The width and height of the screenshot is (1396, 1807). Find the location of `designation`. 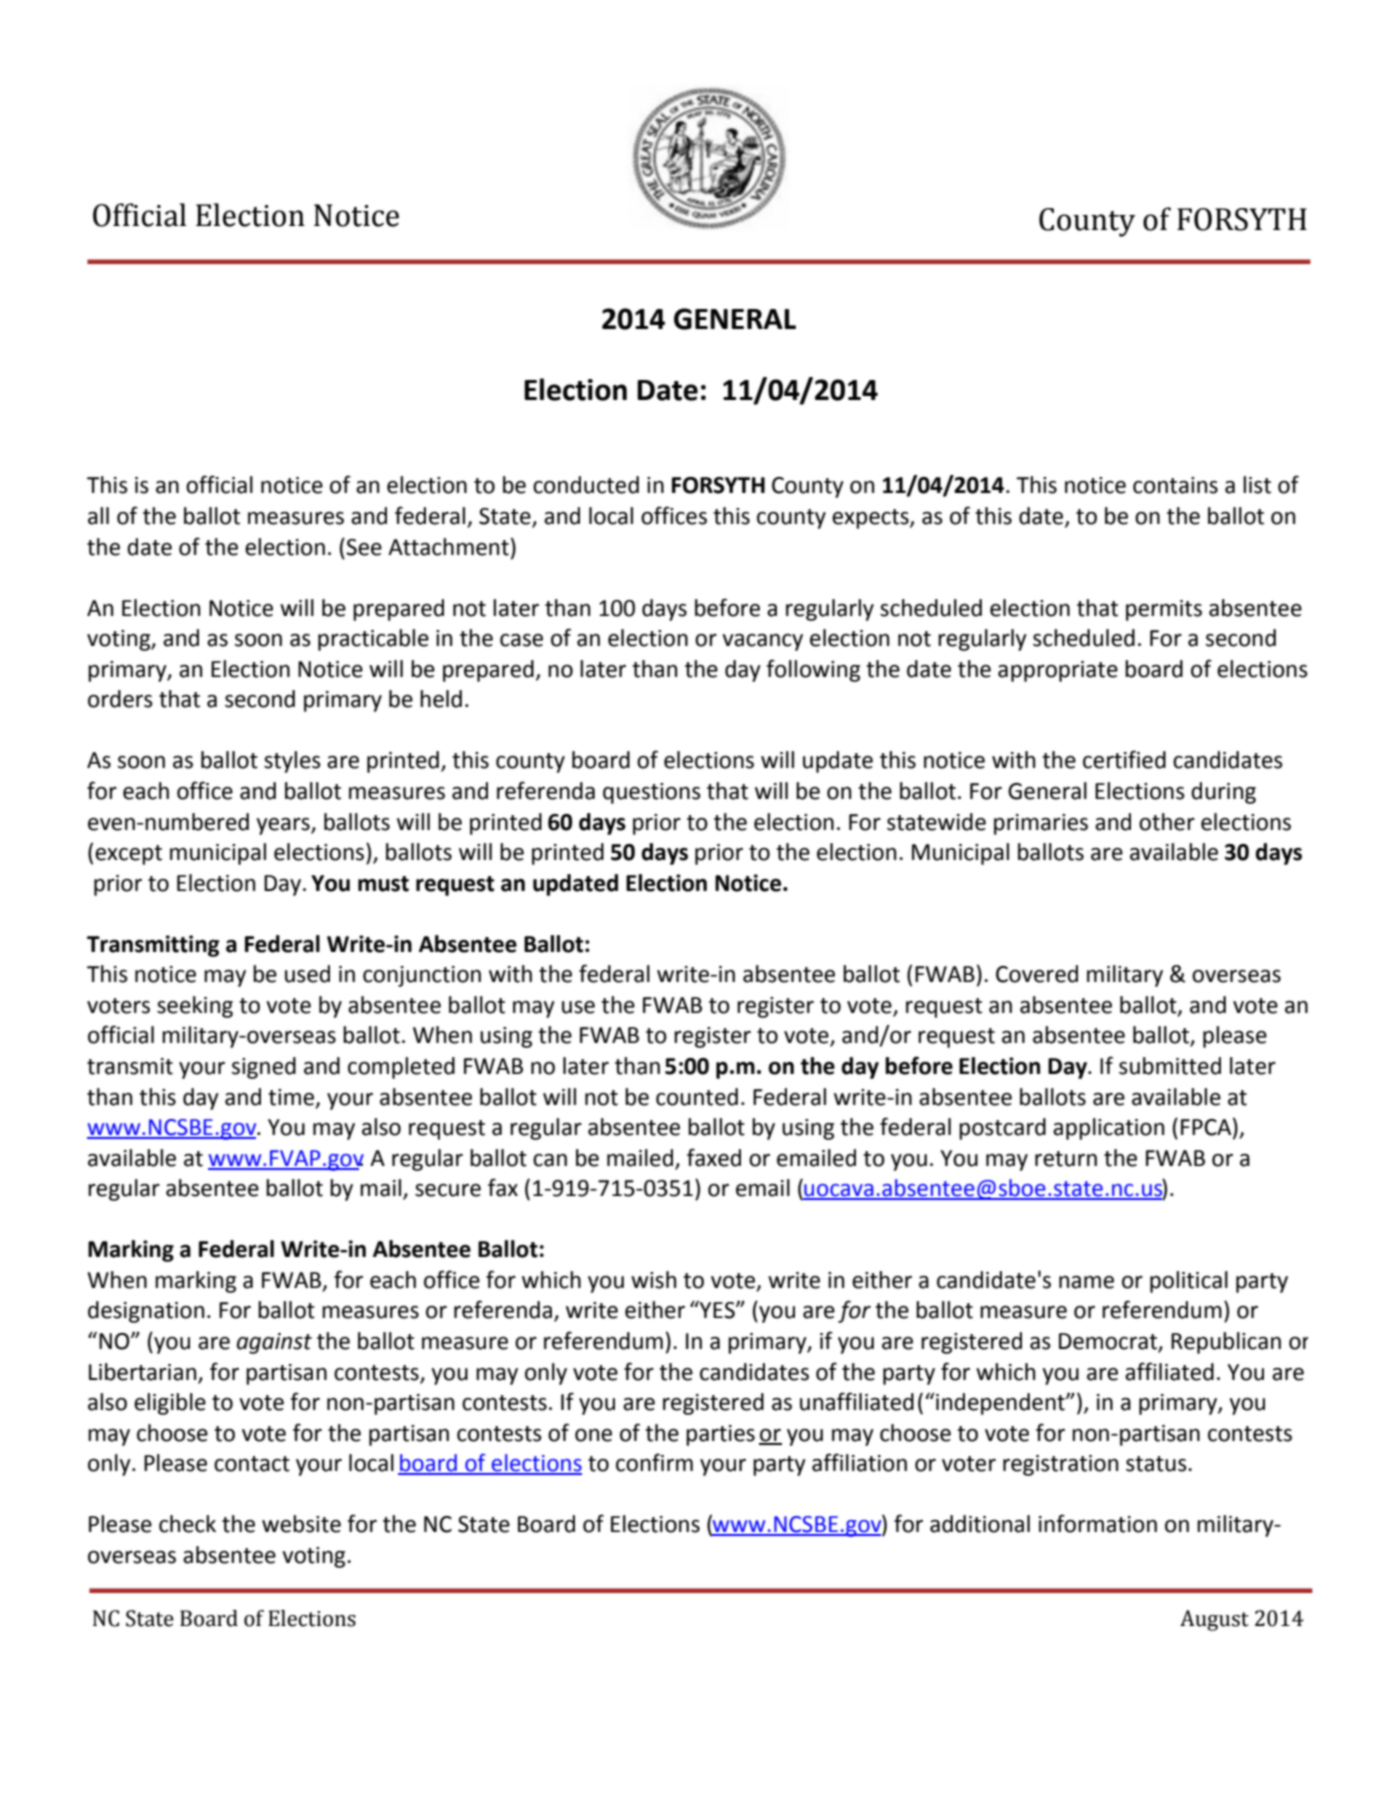

designation is located at coordinates (146, 1312).
